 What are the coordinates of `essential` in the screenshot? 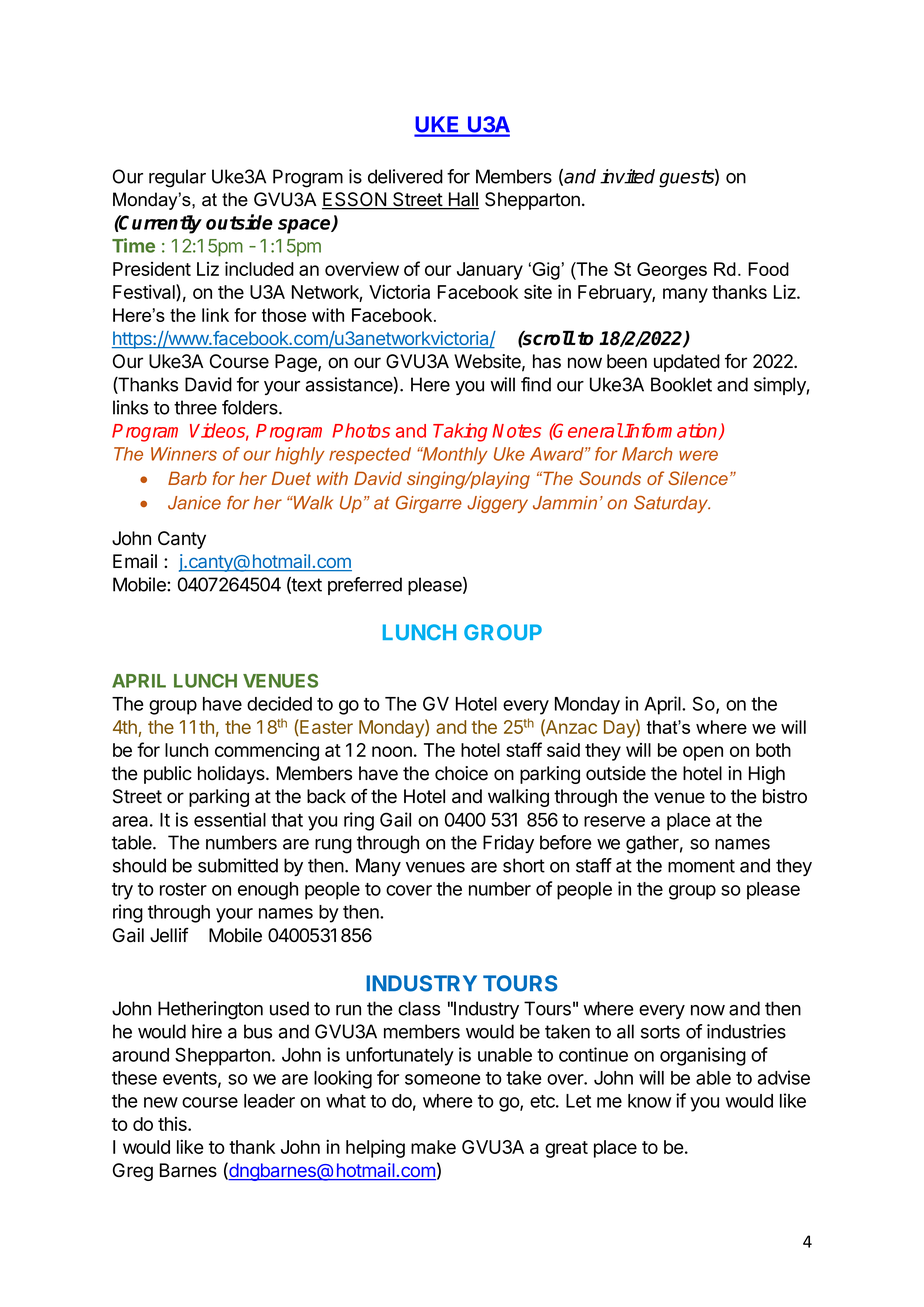 It's located at (230, 819).
